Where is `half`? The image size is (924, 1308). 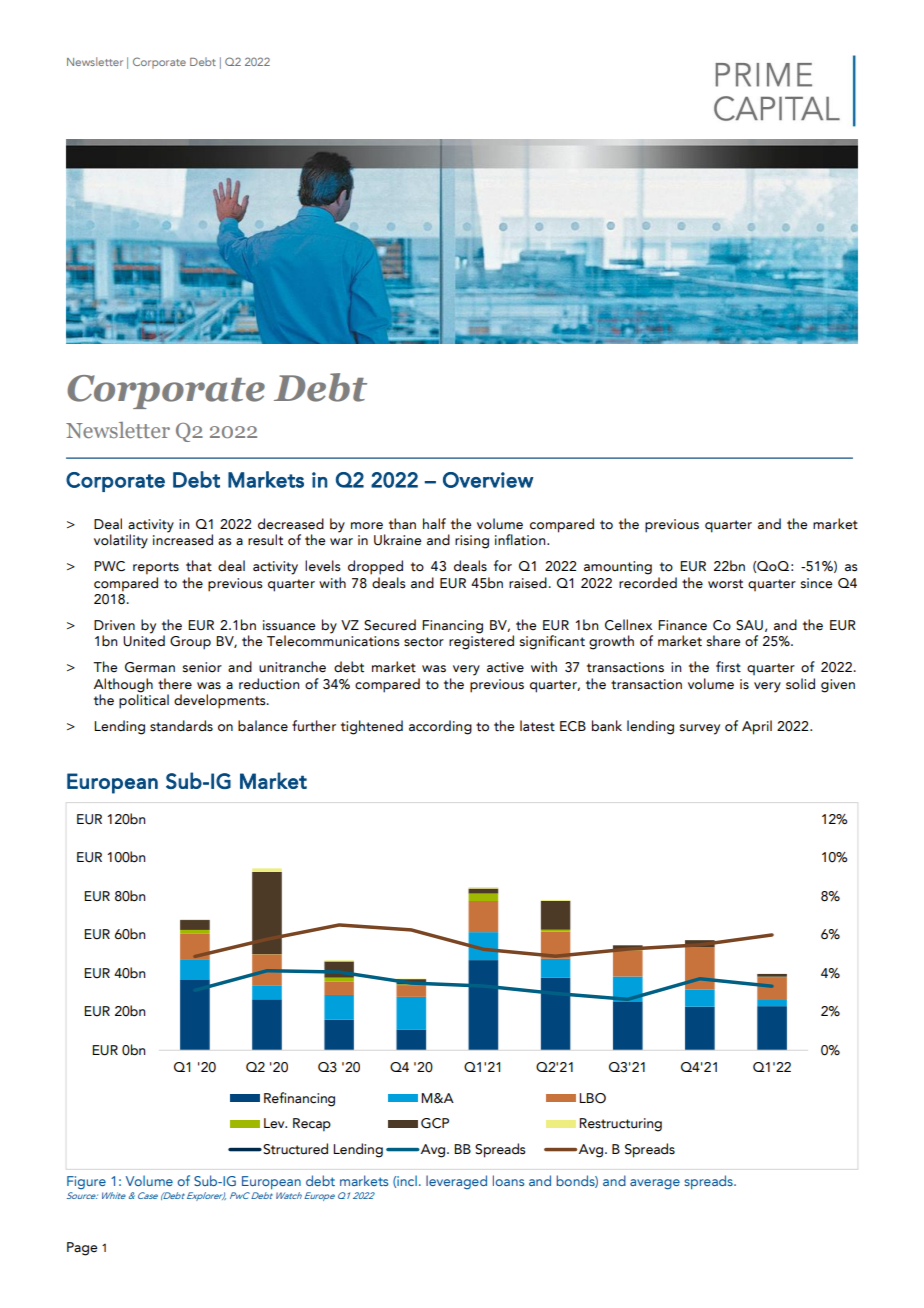 half is located at coordinates (434, 523).
